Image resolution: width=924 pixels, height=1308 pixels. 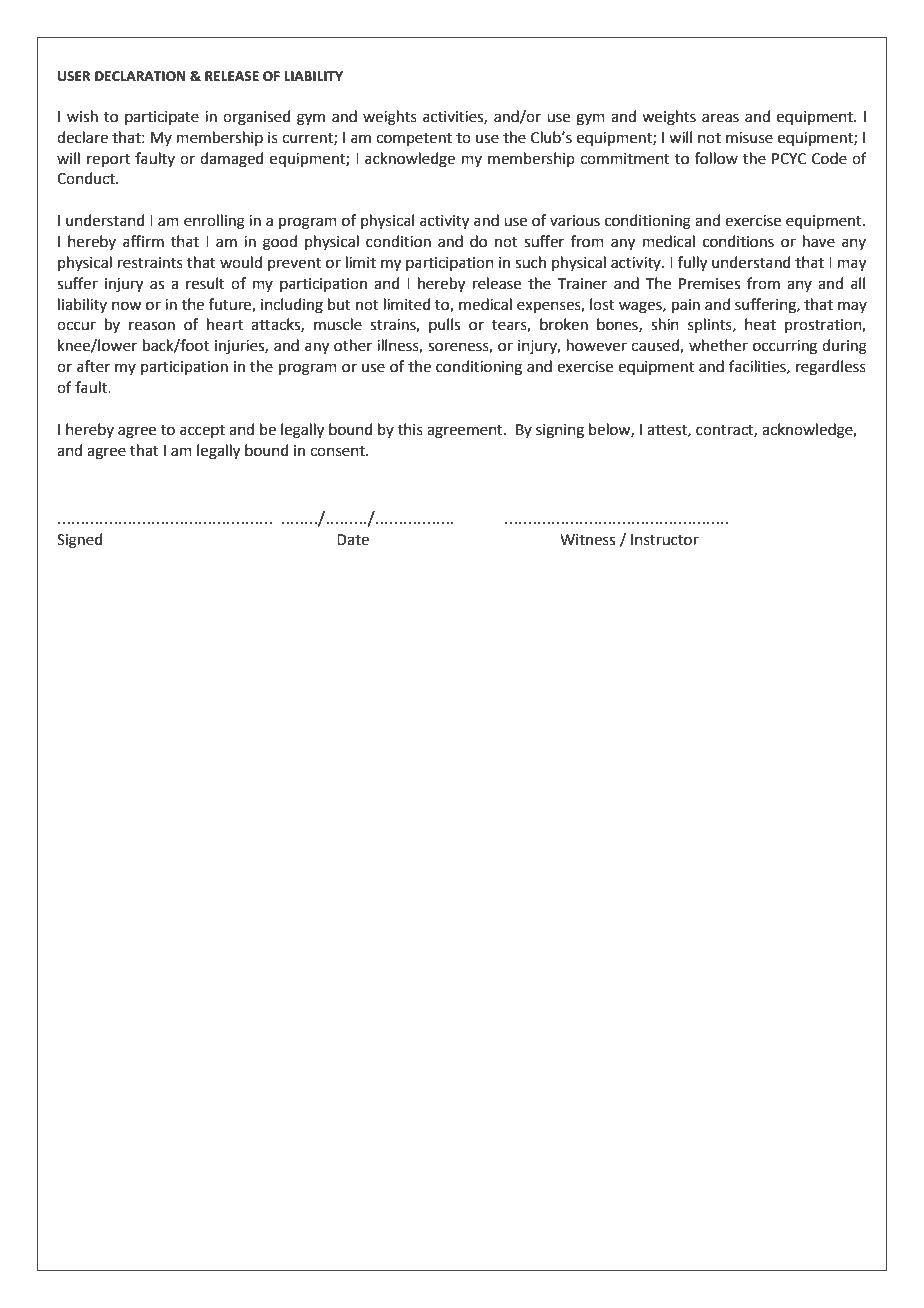 What do you see at coordinates (444, 325) in the screenshot?
I see `pulls` at bounding box center [444, 325].
